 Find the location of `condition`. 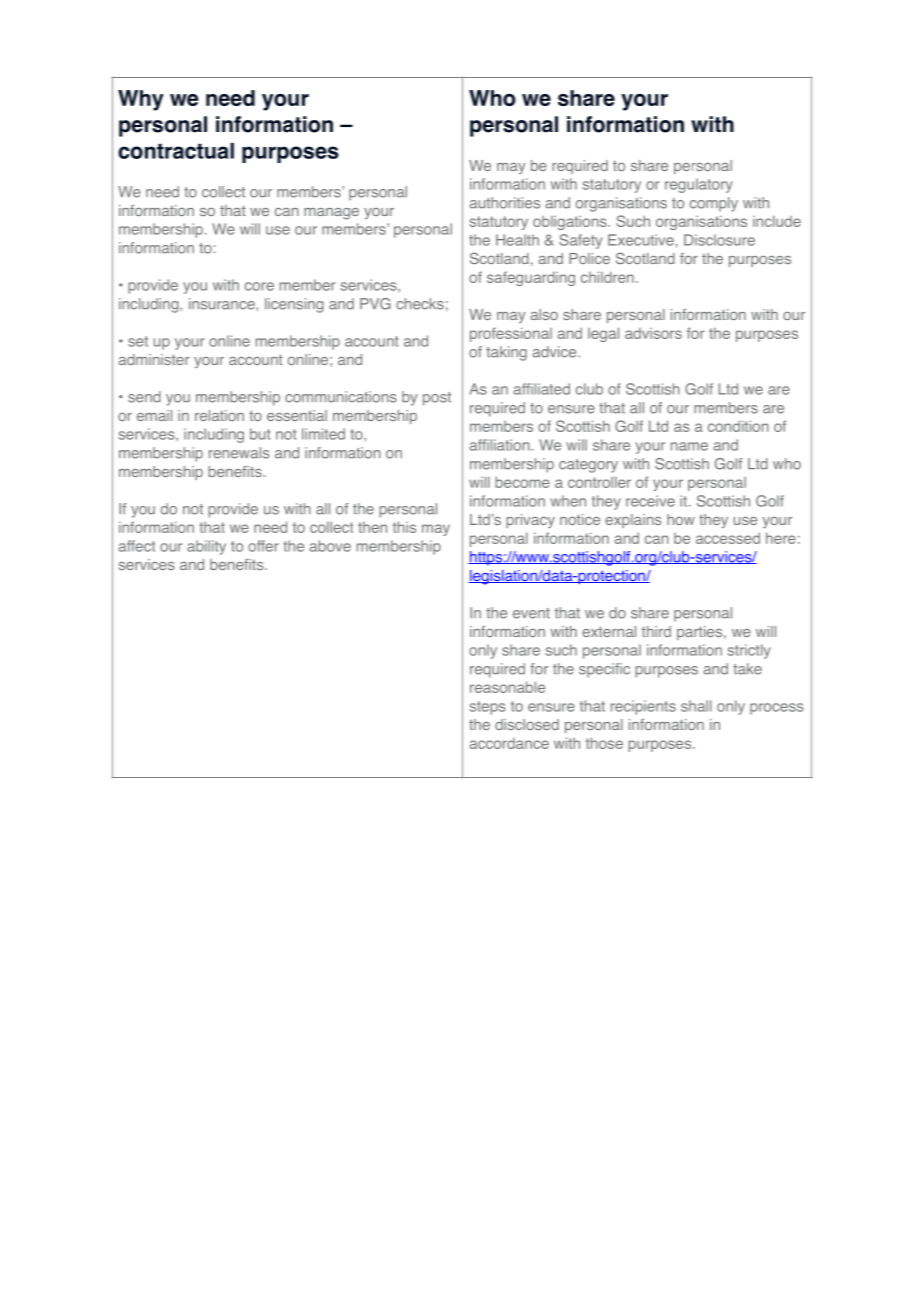

condition is located at coordinates (738, 426).
